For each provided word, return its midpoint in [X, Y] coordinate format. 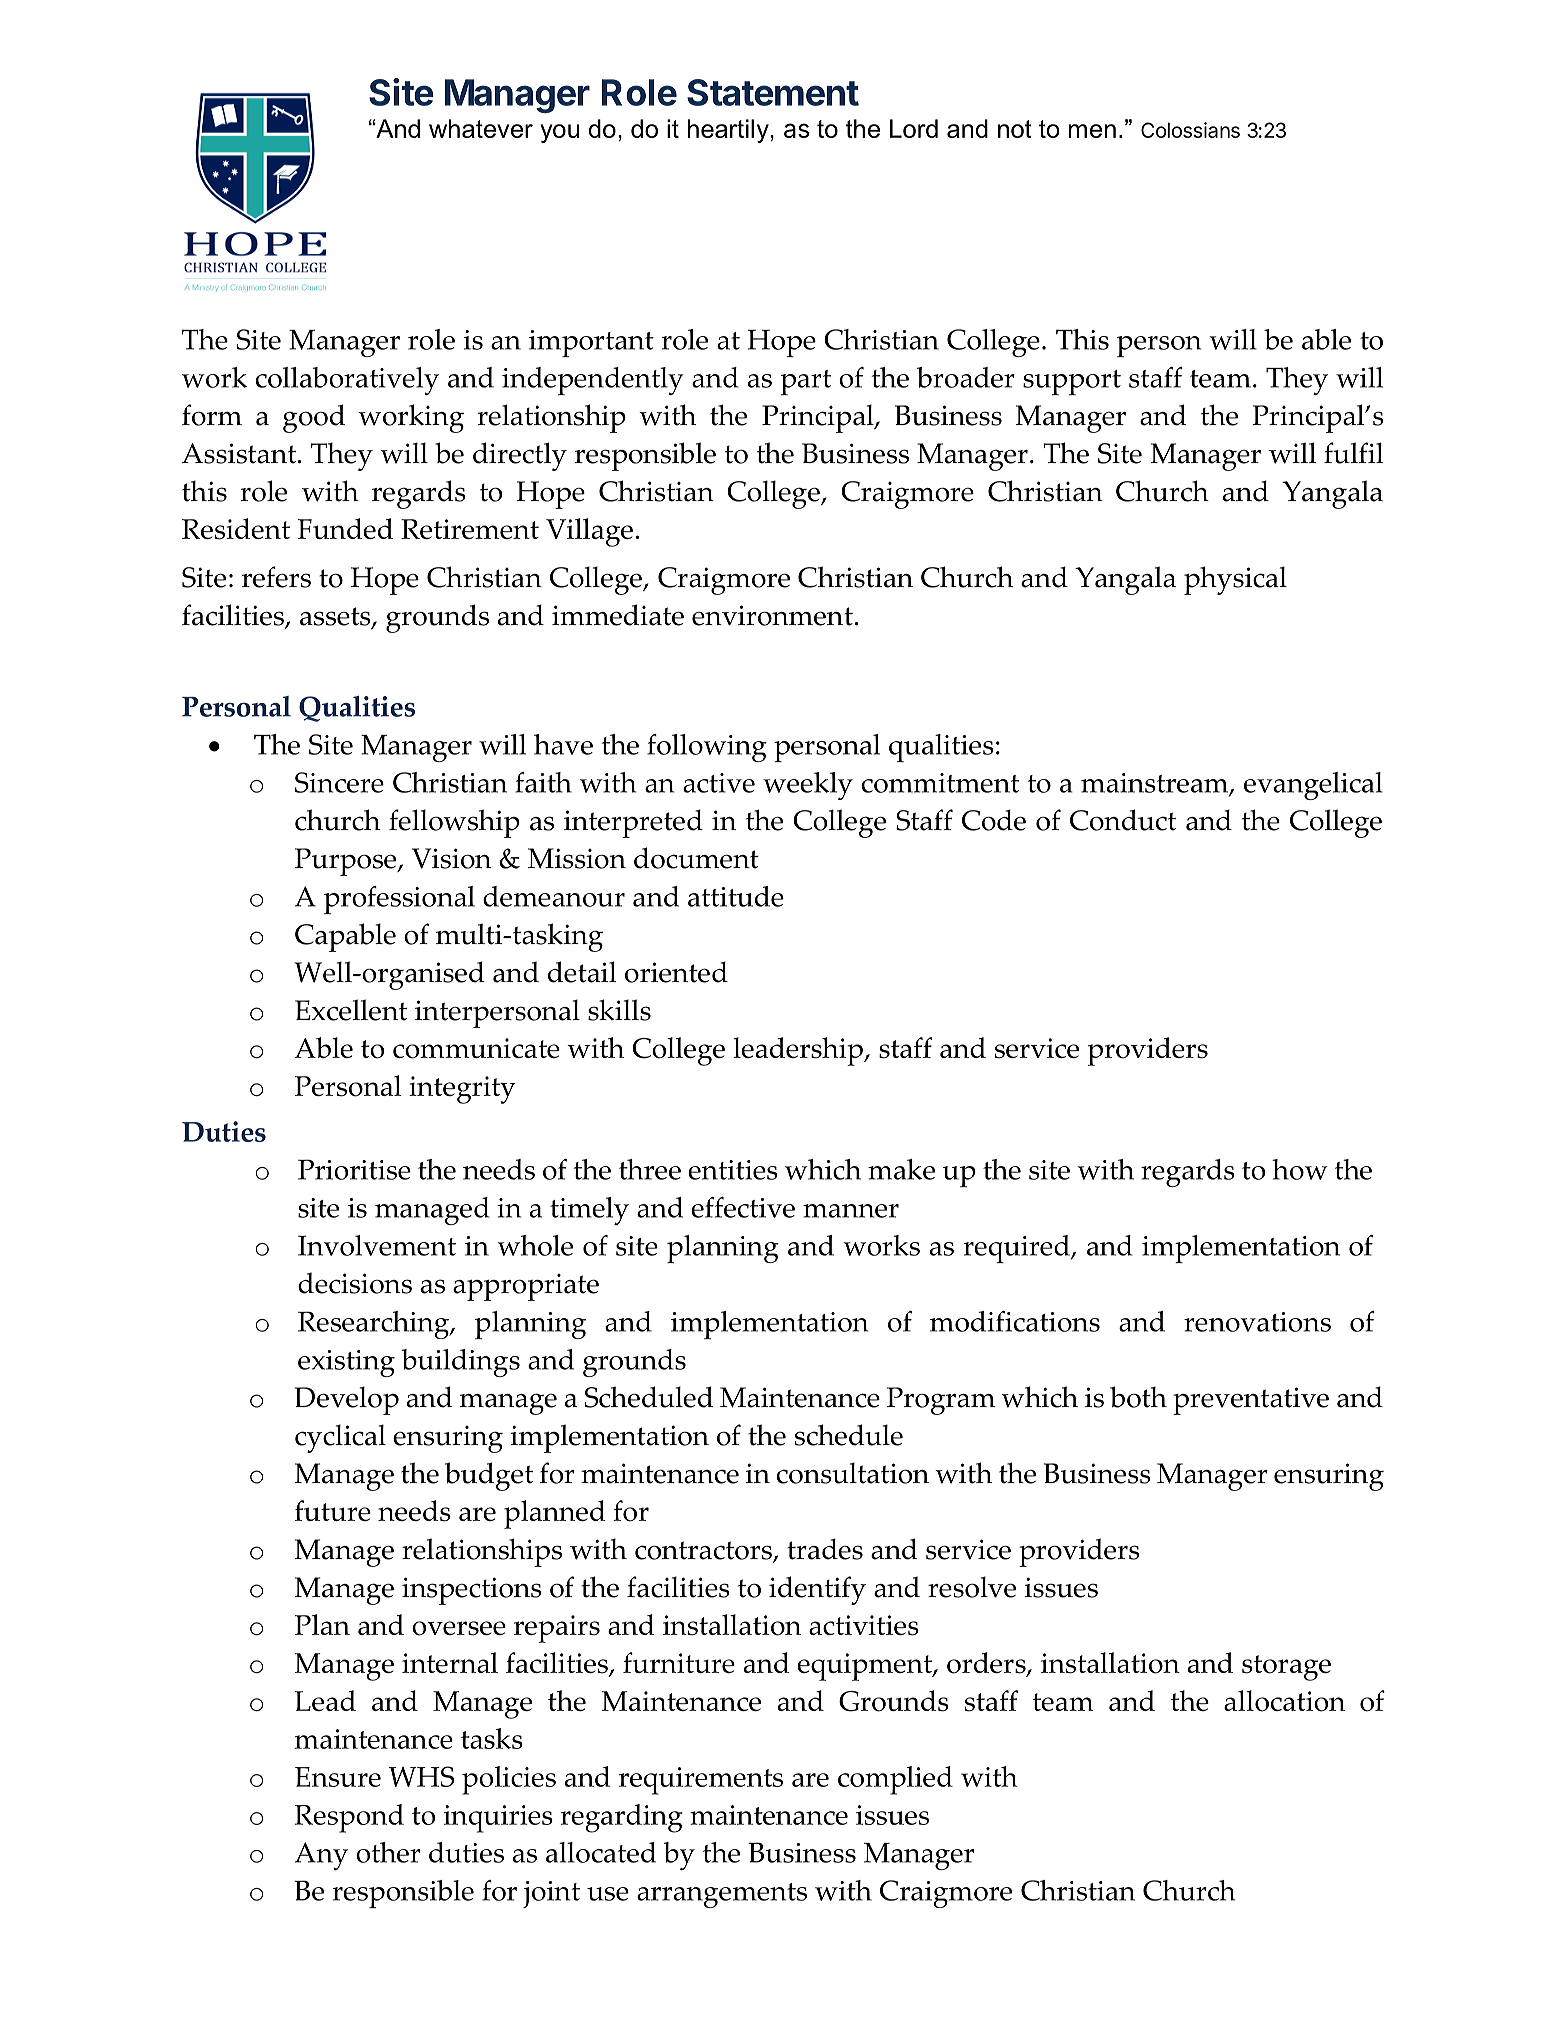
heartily [729, 131]
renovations [1257, 1322]
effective [743, 1207]
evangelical [1313, 786]
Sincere [339, 782]
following [707, 748]
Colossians [1190, 130]
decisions [355, 1283]
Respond [349, 1818]
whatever [481, 128]
